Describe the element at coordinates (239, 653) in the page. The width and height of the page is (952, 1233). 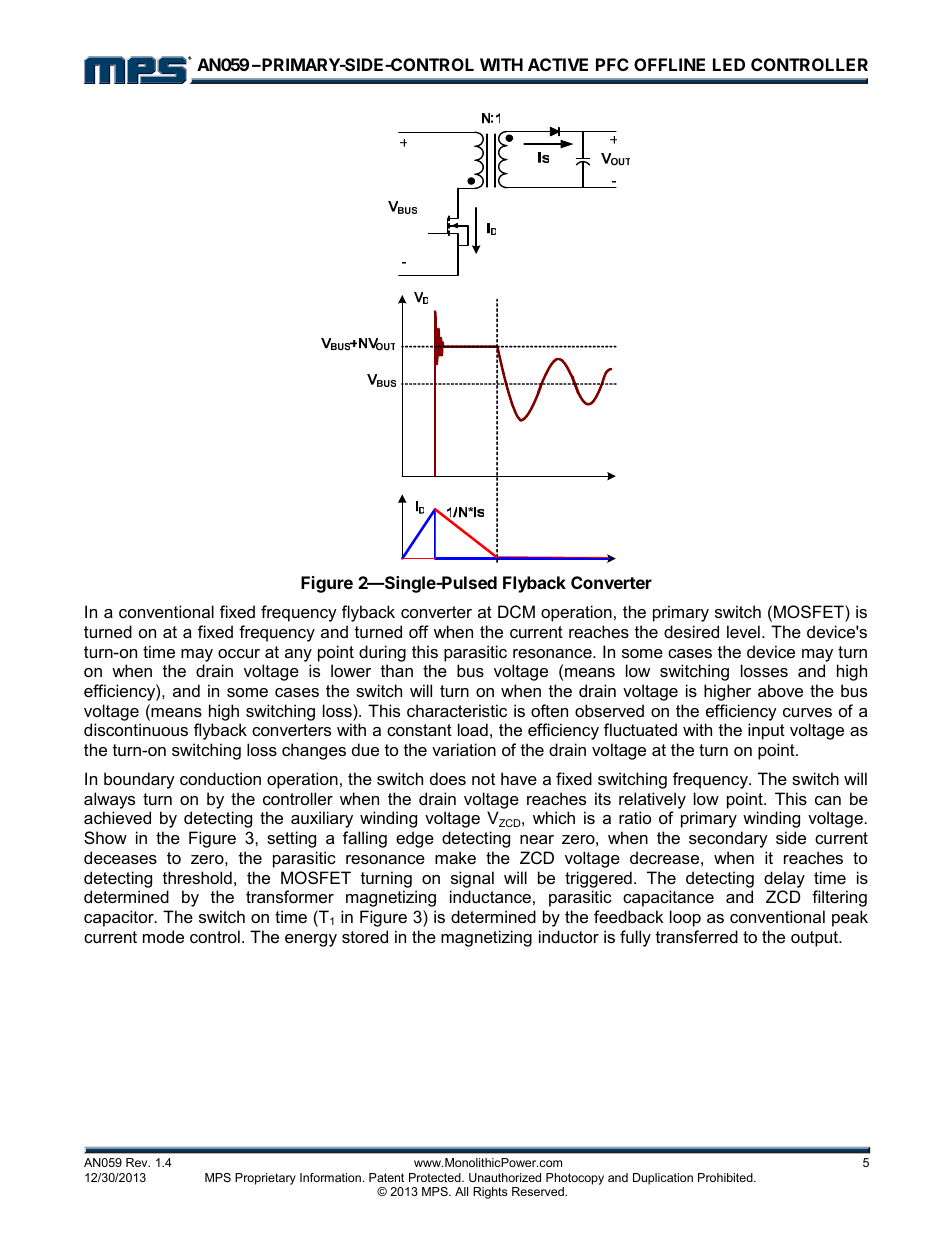
I see `occur` at that location.
